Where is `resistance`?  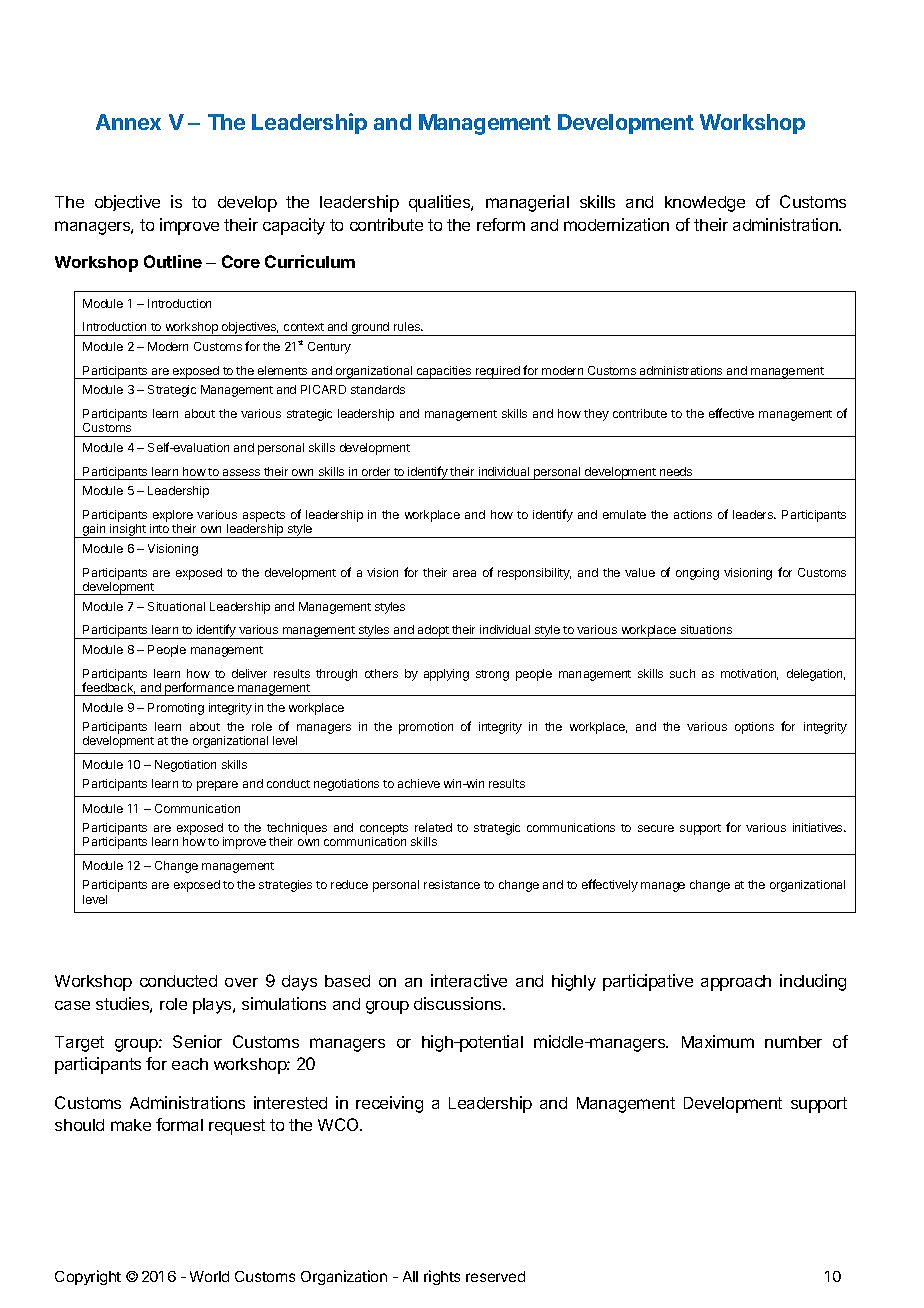 resistance is located at coordinates (452, 884).
